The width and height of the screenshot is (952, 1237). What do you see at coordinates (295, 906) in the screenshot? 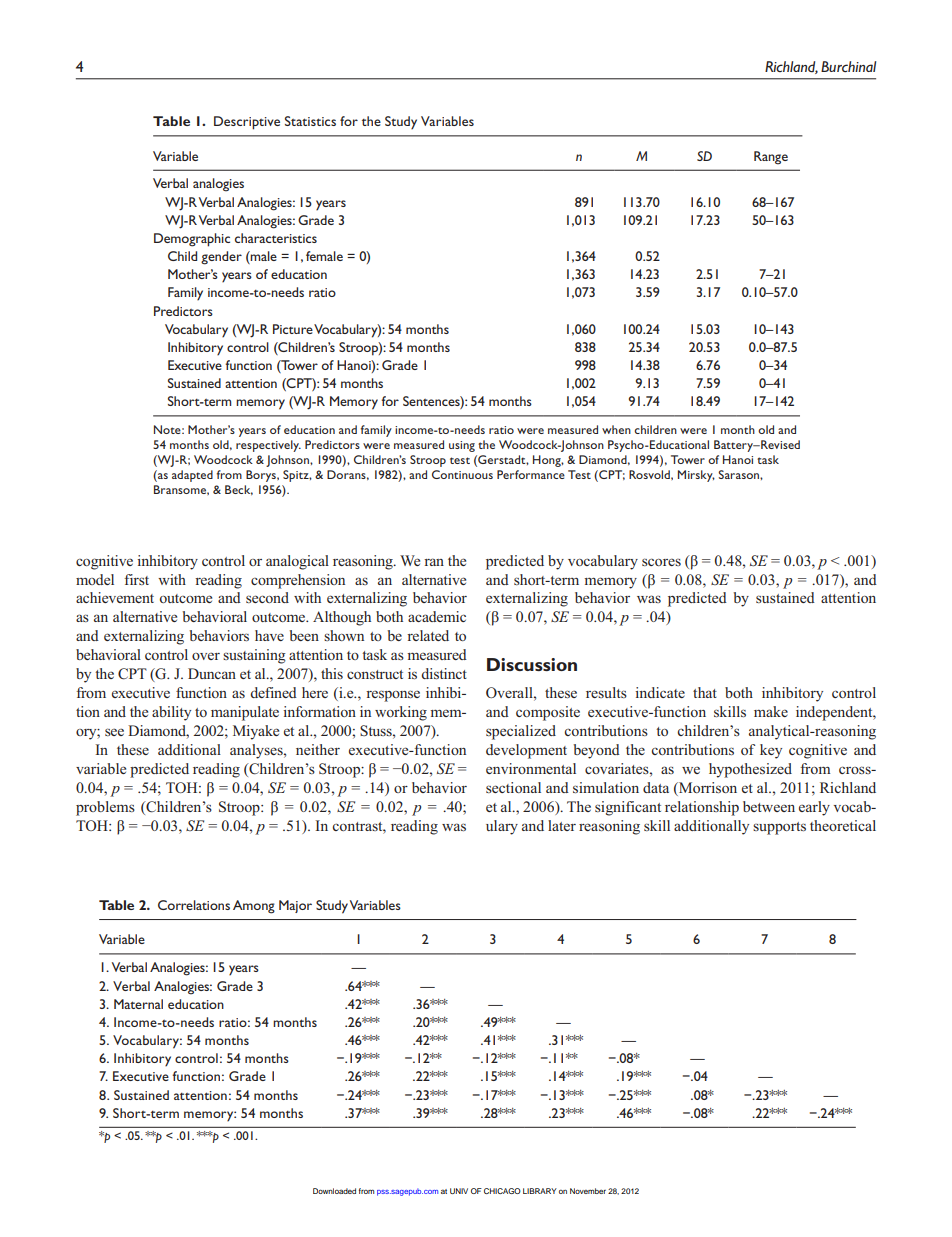
I see `Major` at bounding box center [295, 906].
